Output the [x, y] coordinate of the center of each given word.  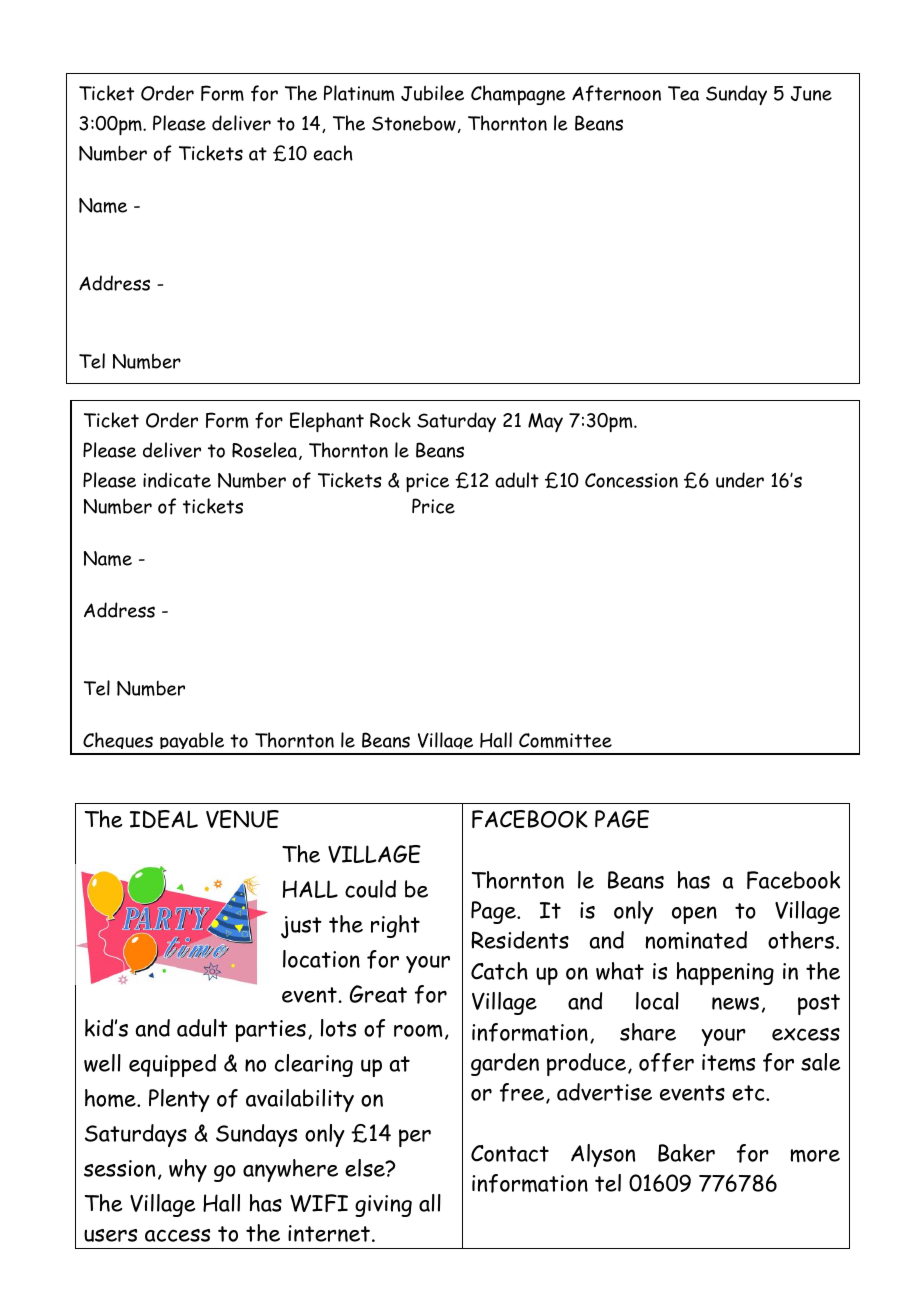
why [188, 1170]
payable [192, 743]
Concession [631, 480]
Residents [520, 940]
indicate [177, 480]
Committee [565, 740]
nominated [696, 940]
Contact [510, 1153]
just [301, 927]
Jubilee [432, 93]
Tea [683, 93]
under [740, 480]
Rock [390, 420]
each [333, 153]
